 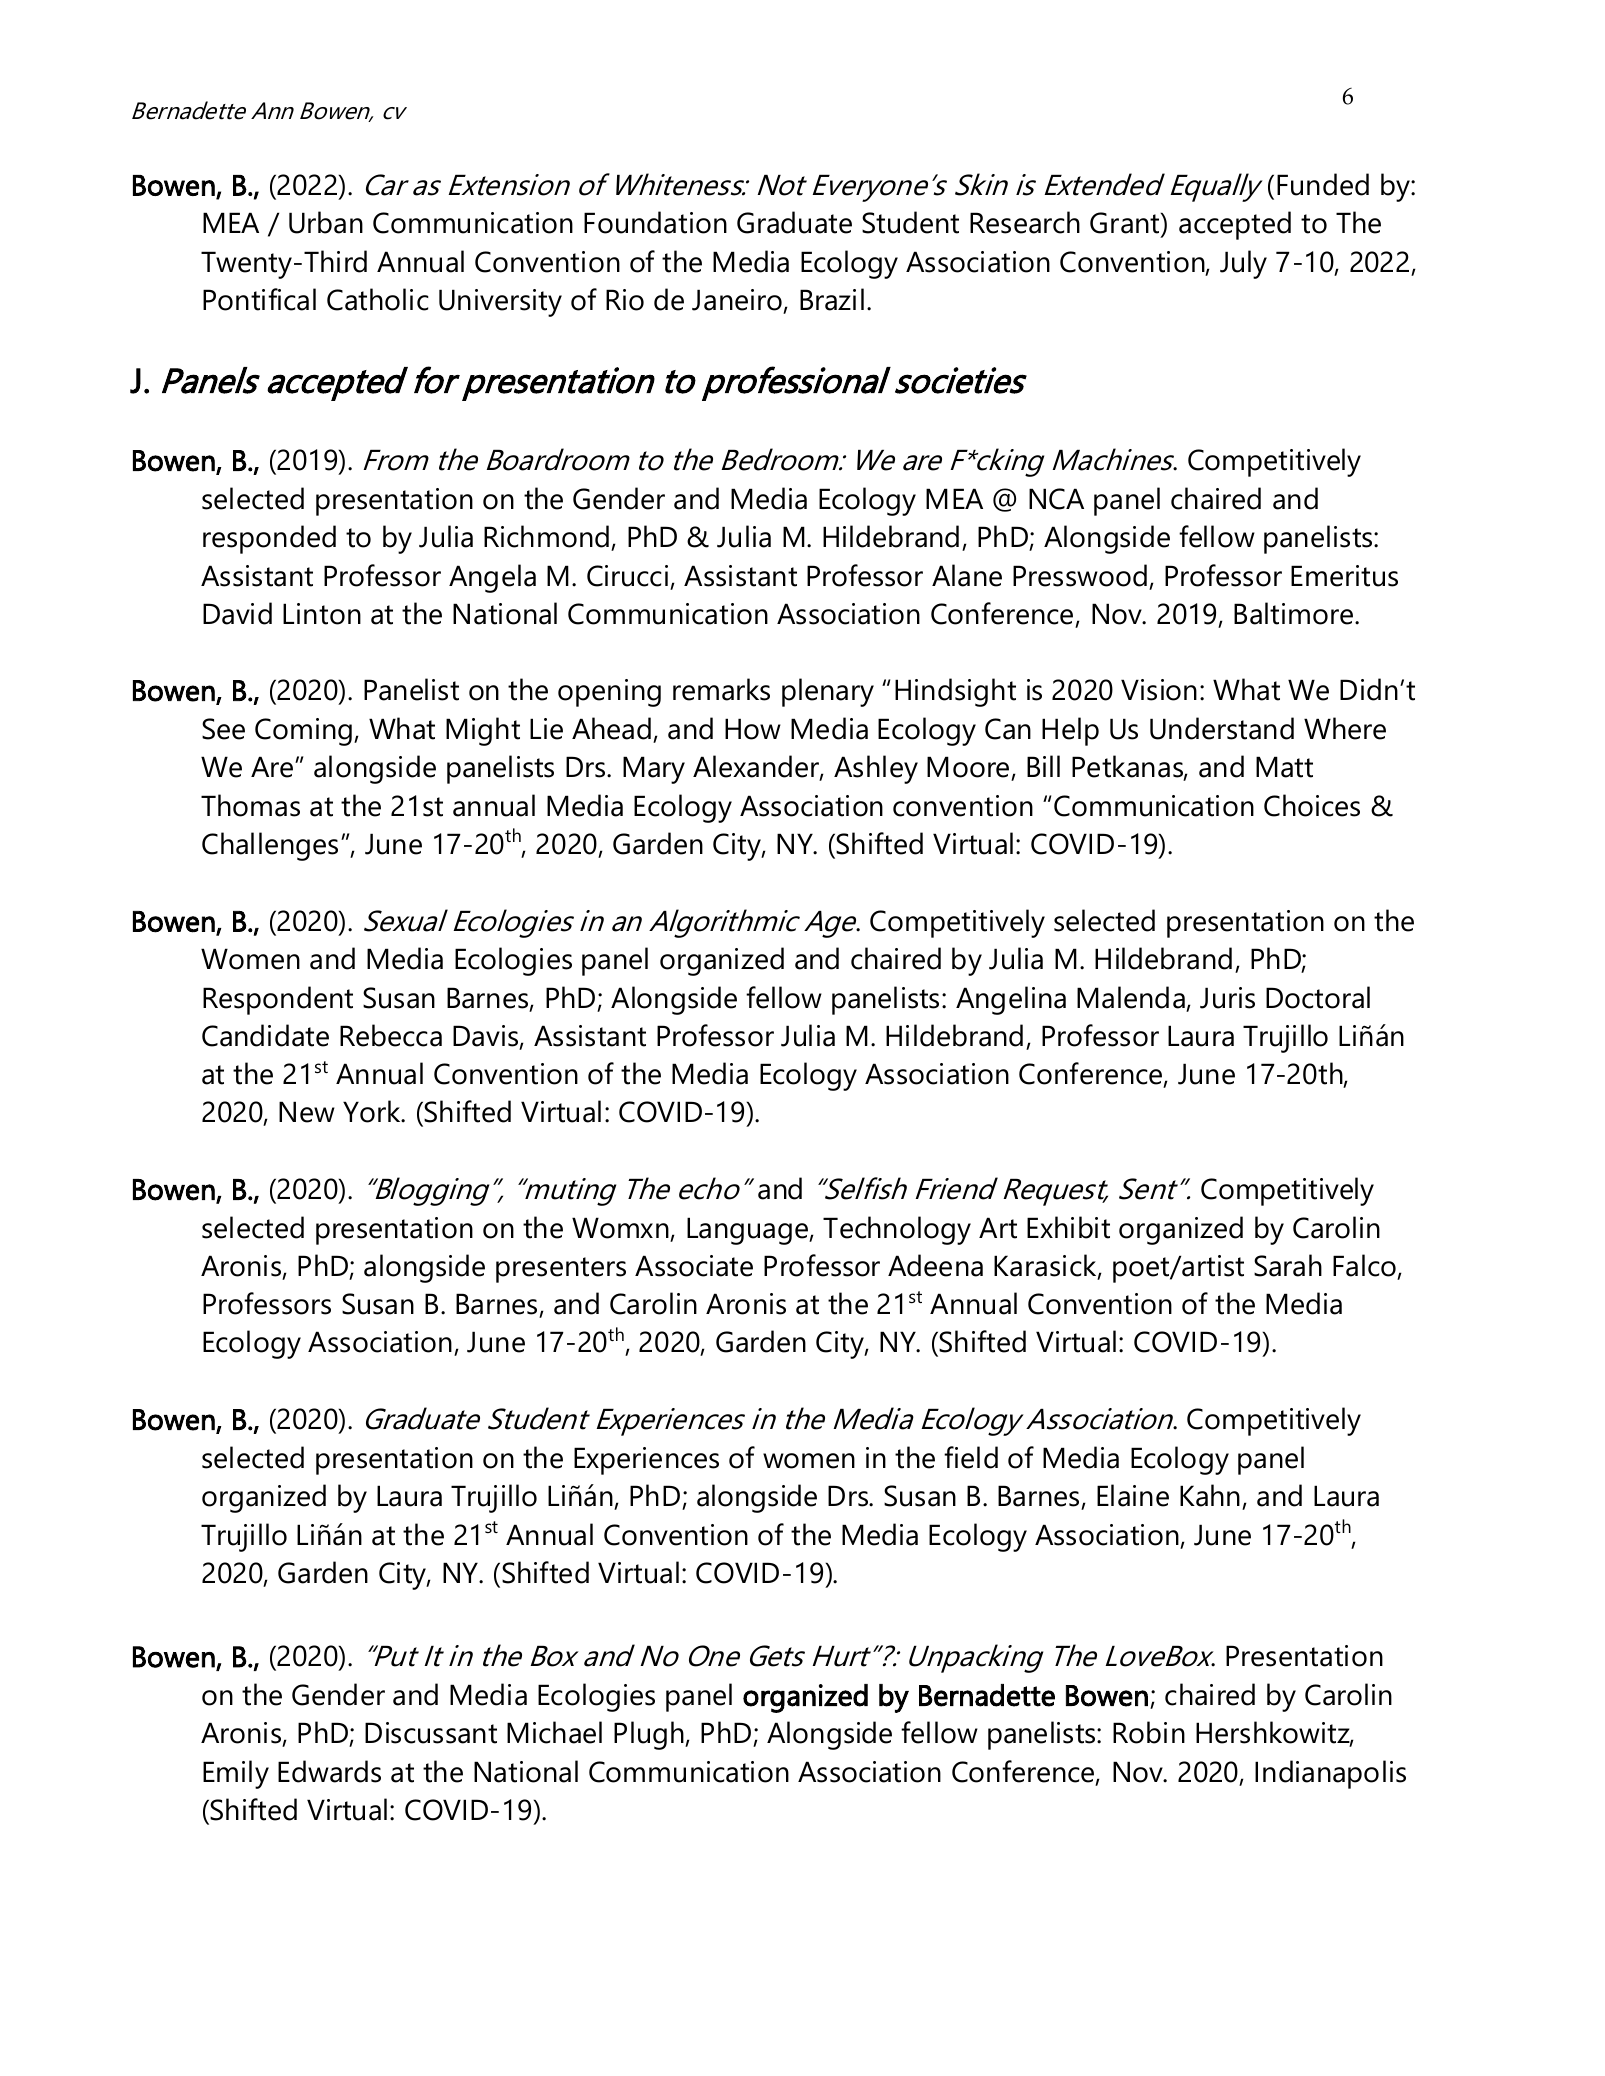 I want to click on Urban, so click(x=326, y=222).
